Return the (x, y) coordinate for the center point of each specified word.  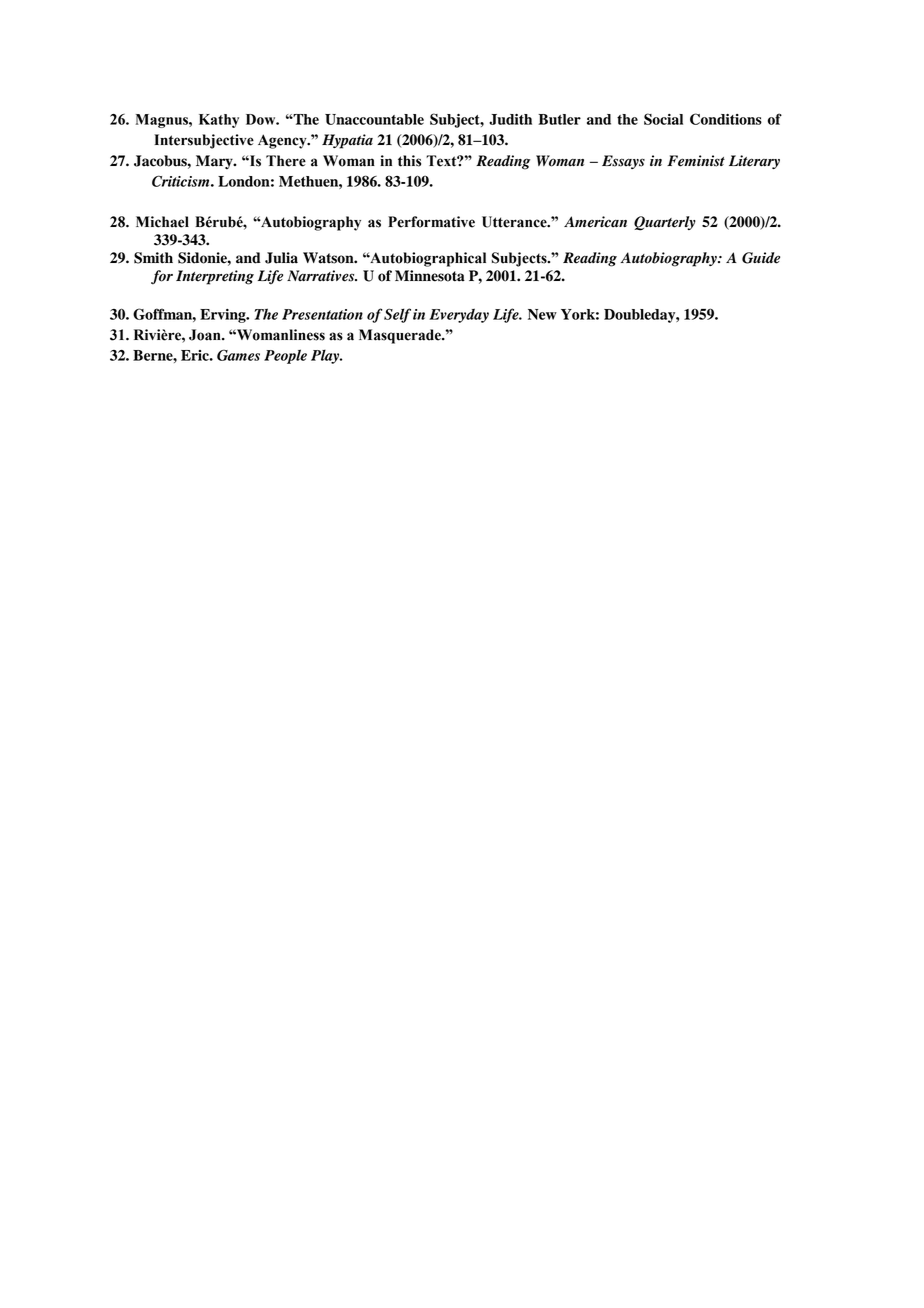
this (409, 161)
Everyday (459, 315)
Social (663, 119)
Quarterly (665, 223)
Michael (162, 222)
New (542, 314)
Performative (431, 222)
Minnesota (430, 276)
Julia (281, 258)
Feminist (696, 161)
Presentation (322, 314)
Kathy (219, 121)
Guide (761, 258)
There (286, 161)
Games (238, 355)
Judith (510, 119)
